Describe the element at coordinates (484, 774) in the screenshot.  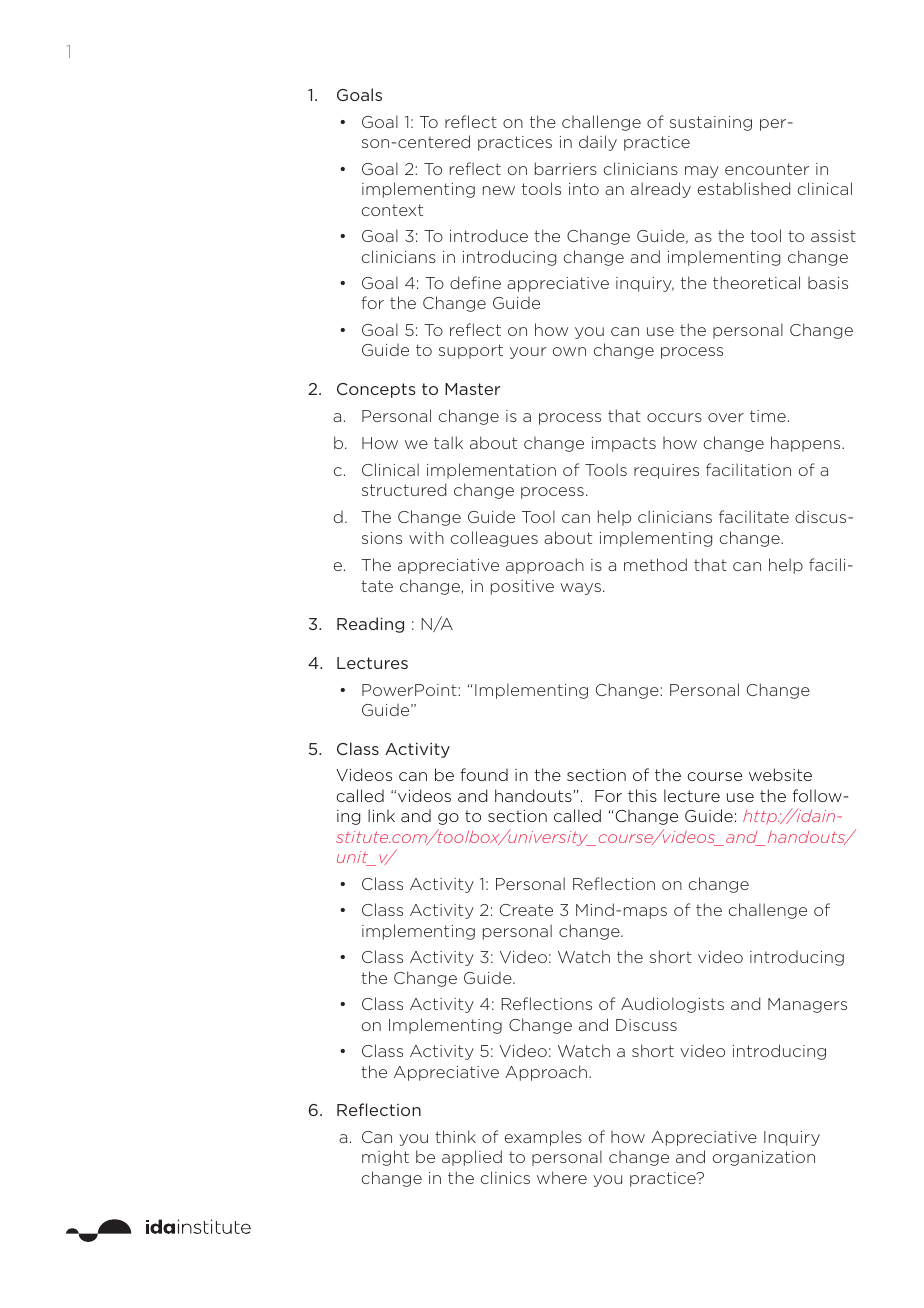
I see `found` at that location.
